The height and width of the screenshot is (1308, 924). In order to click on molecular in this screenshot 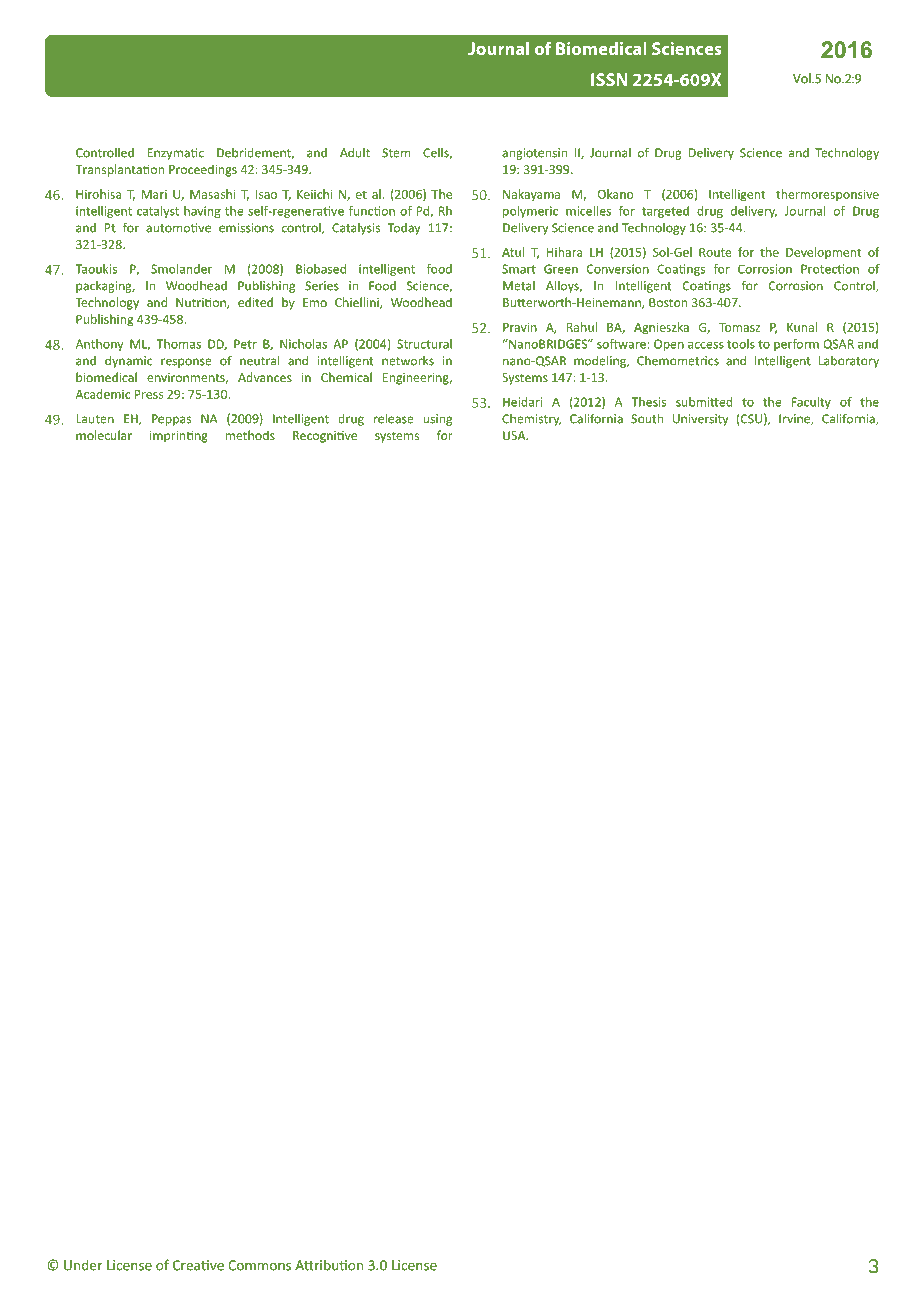, I will do `click(104, 435)`.
